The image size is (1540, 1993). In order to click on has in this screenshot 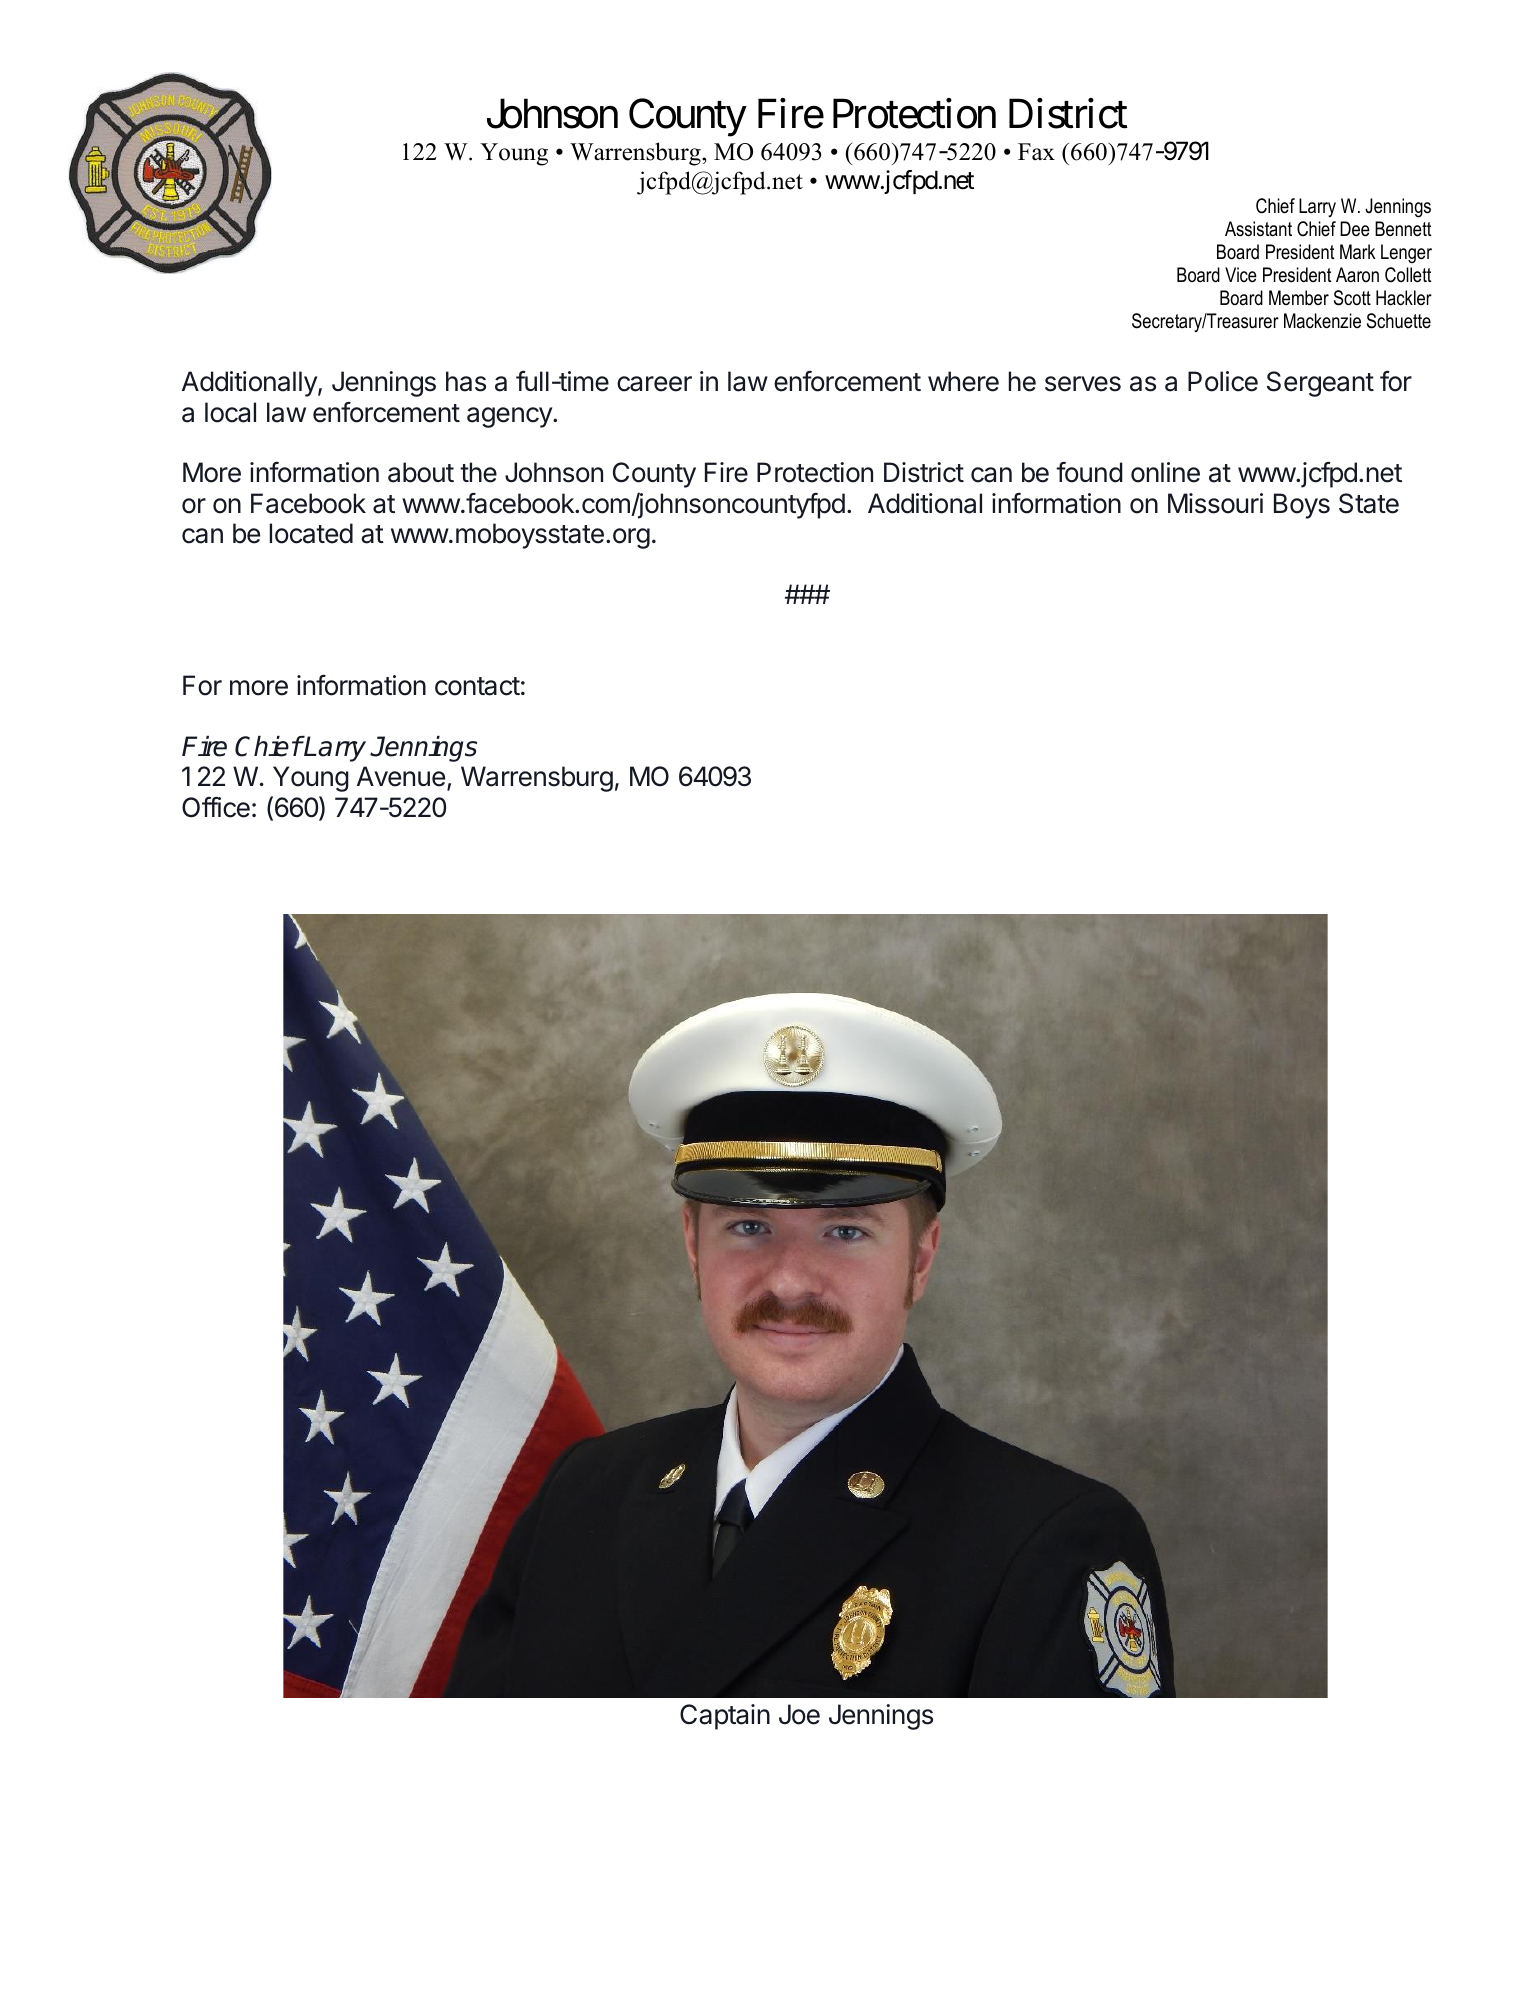, I will do `click(466, 381)`.
